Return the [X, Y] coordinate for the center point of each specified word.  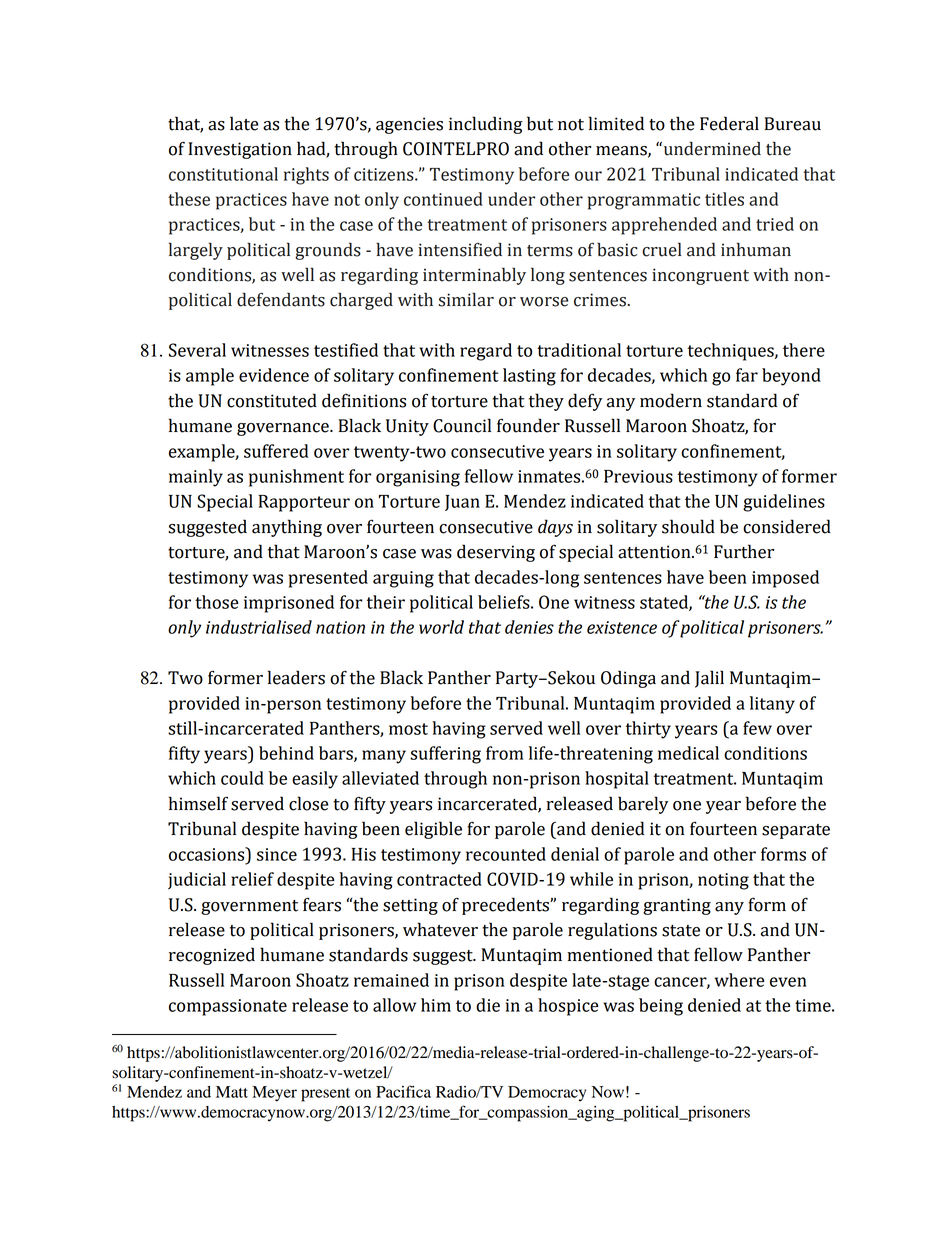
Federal [729, 123]
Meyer [274, 1094]
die [488, 1005]
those [217, 602]
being [661, 1007]
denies [529, 627]
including [486, 125]
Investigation [240, 150]
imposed [785, 579]
